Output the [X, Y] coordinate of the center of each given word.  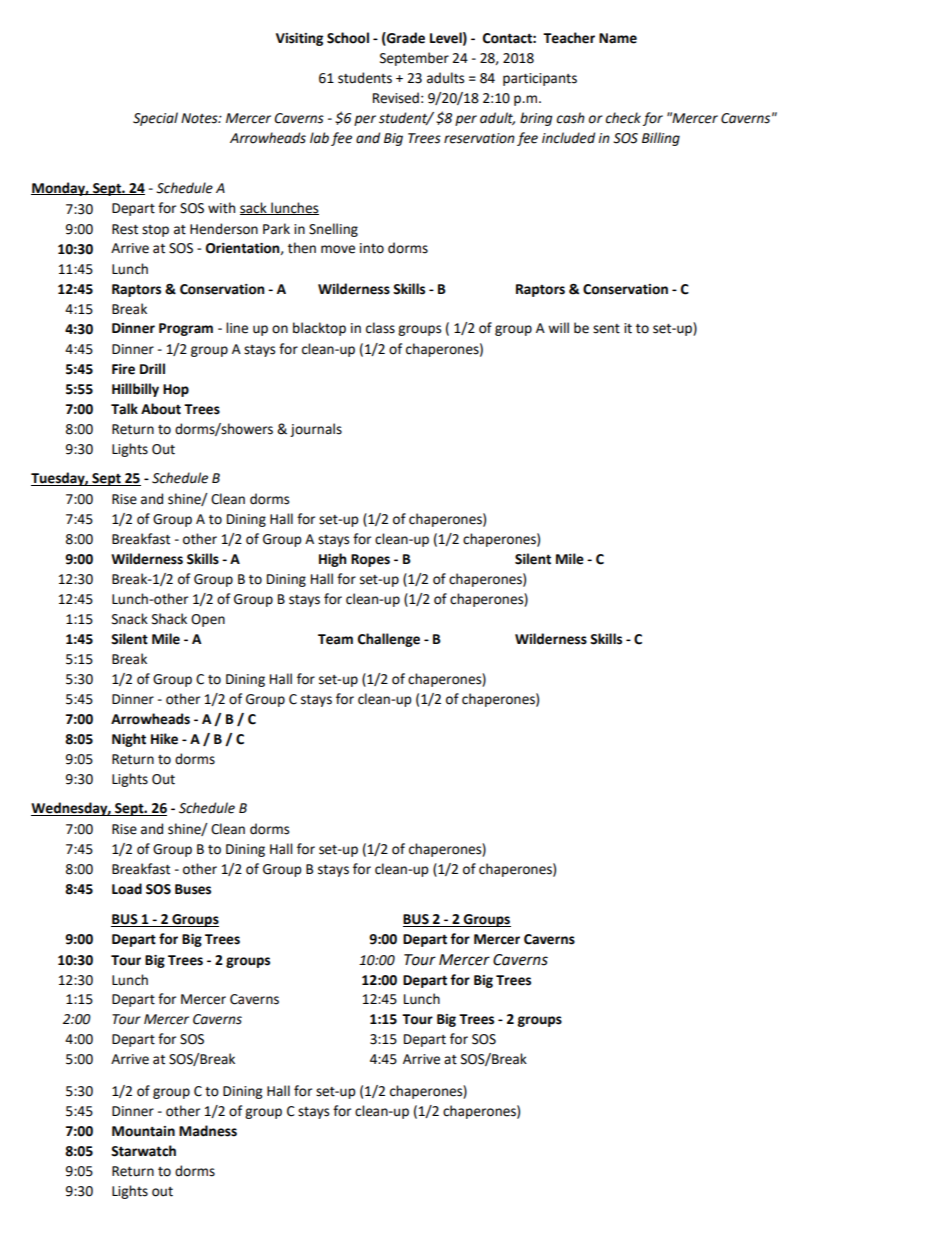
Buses [193, 889]
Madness [208, 1131]
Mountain [143, 1131]
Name [618, 38]
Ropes [370, 560]
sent [606, 329]
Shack [169, 619]
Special [155, 119]
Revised [396, 98]
